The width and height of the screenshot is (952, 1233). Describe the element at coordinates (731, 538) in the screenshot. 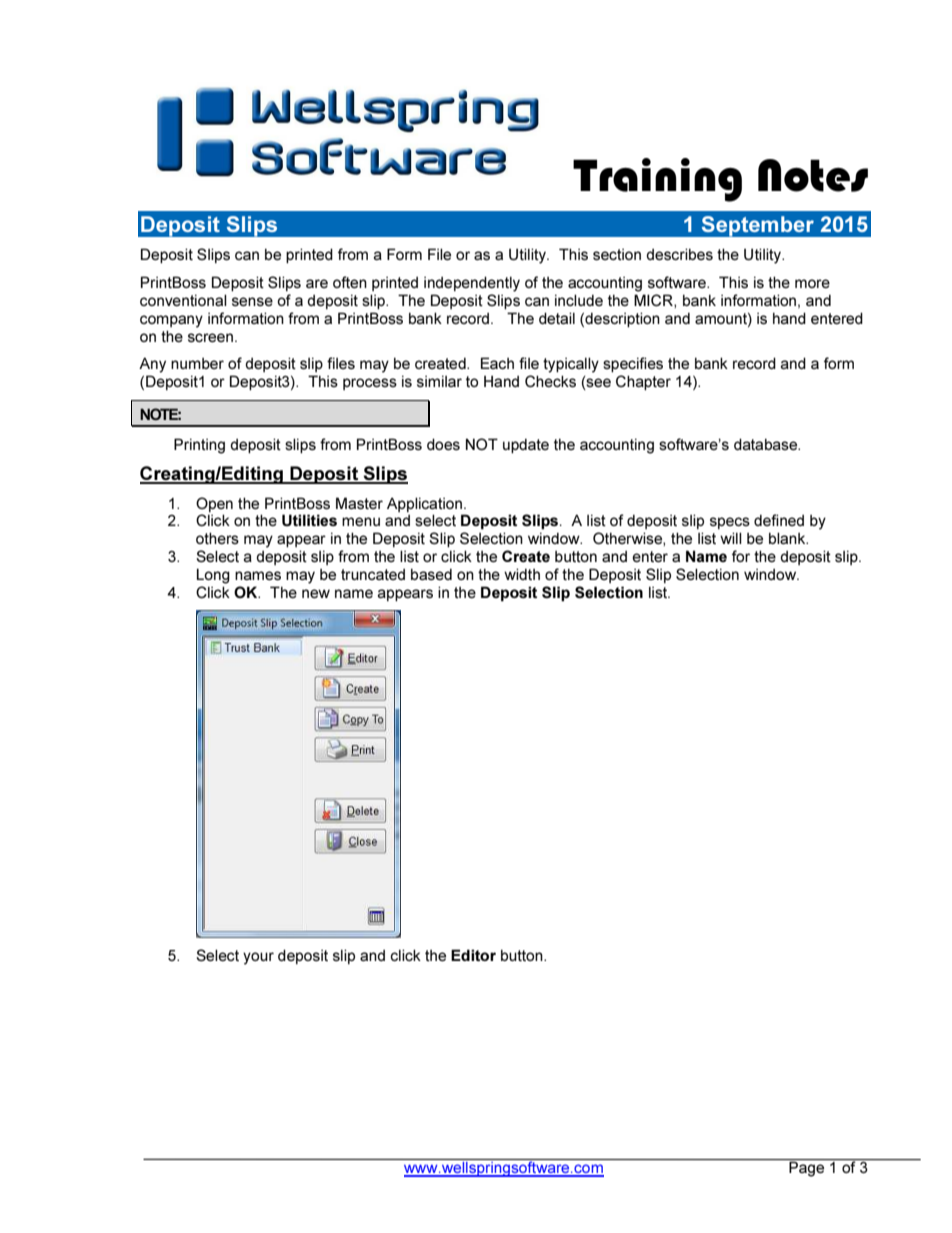

I see `will` at that location.
